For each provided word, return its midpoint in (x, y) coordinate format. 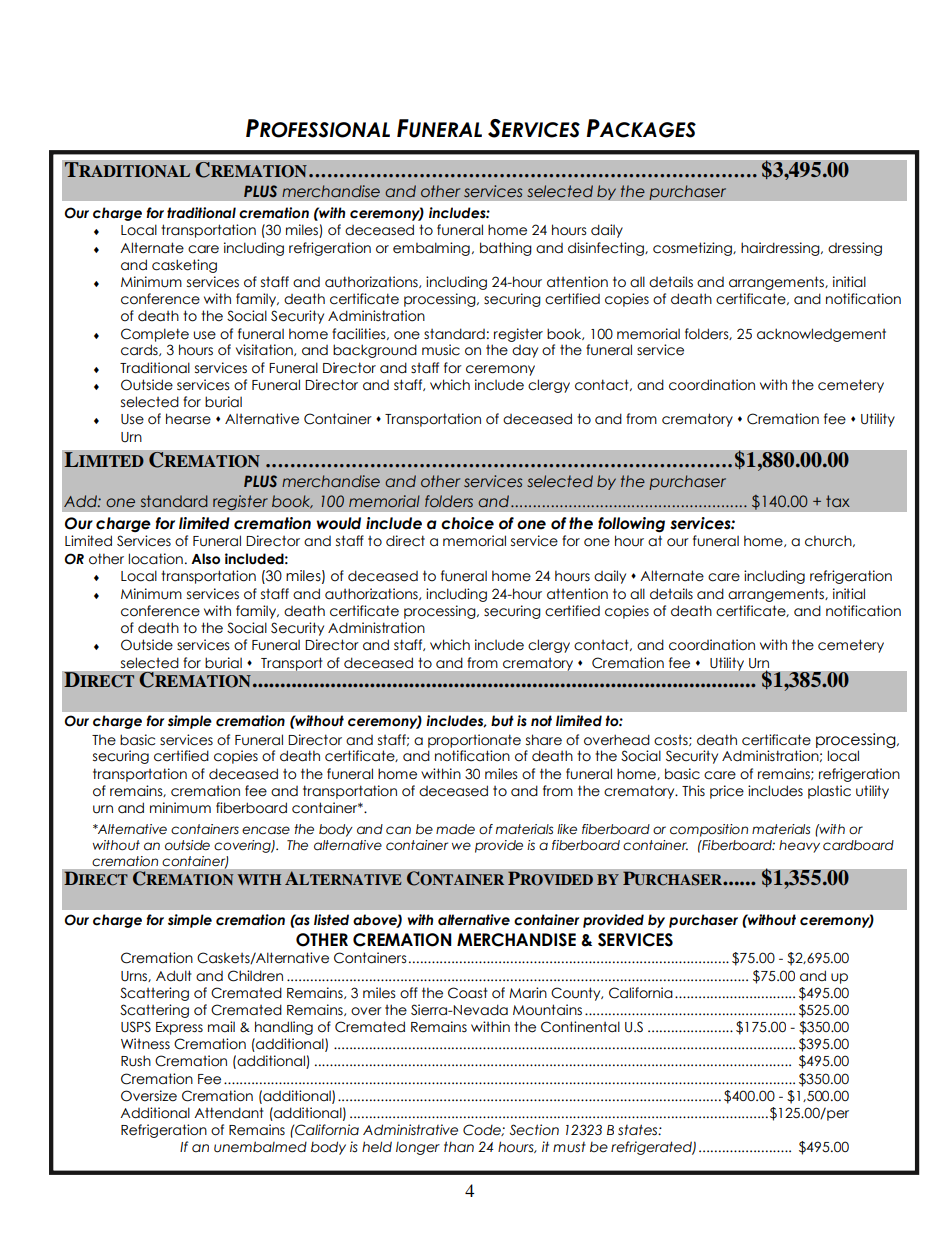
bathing (506, 249)
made (455, 829)
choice (467, 523)
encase (266, 830)
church (829, 541)
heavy (799, 846)
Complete (155, 335)
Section (534, 1130)
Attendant (229, 1113)
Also (205, 559)
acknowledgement (821, 335)
